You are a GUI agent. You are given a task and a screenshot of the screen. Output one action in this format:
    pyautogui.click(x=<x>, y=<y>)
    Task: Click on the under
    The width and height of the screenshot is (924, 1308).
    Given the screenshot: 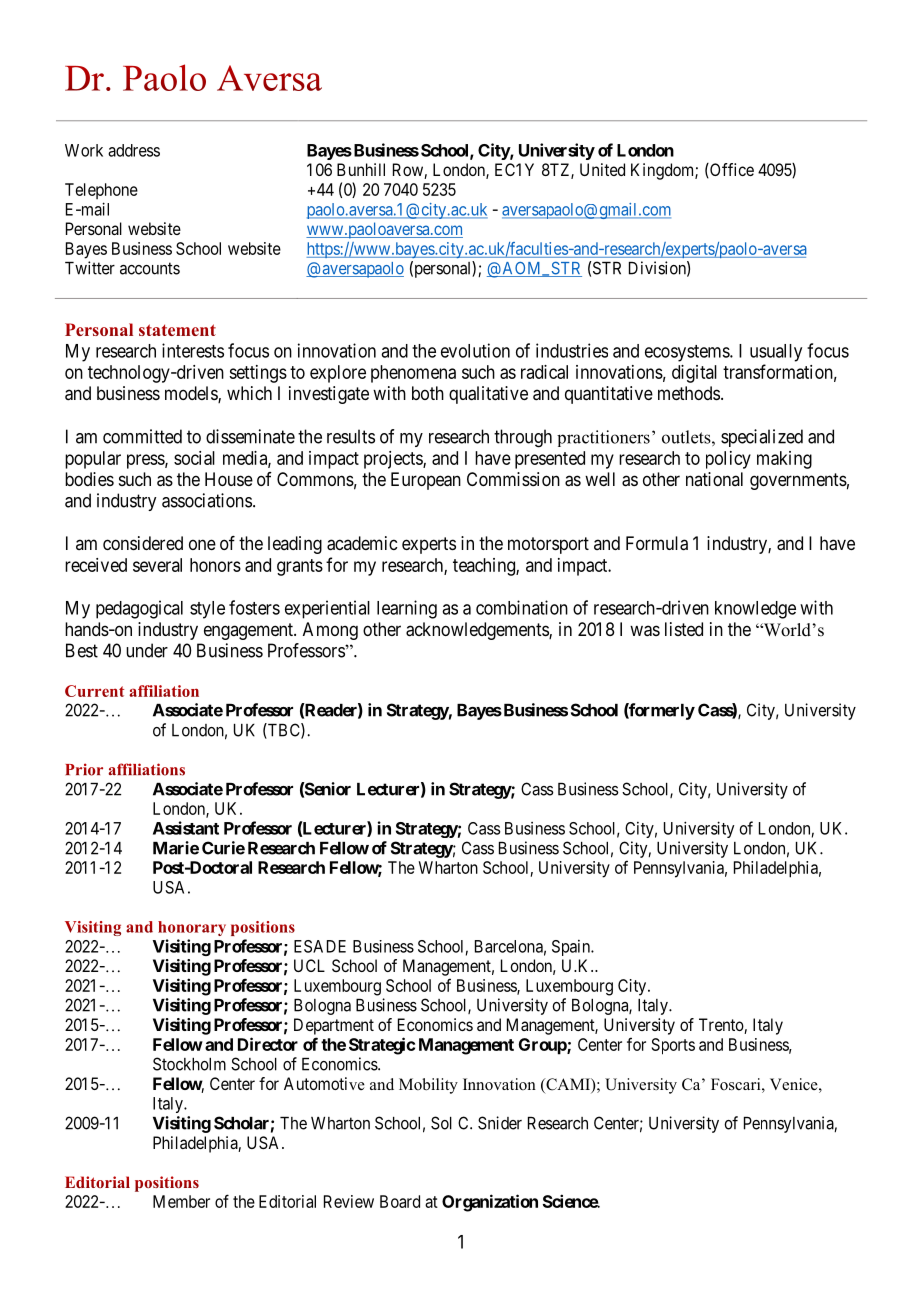 What is the action you would take?
    pyautogui.click(x=147, y=650)
